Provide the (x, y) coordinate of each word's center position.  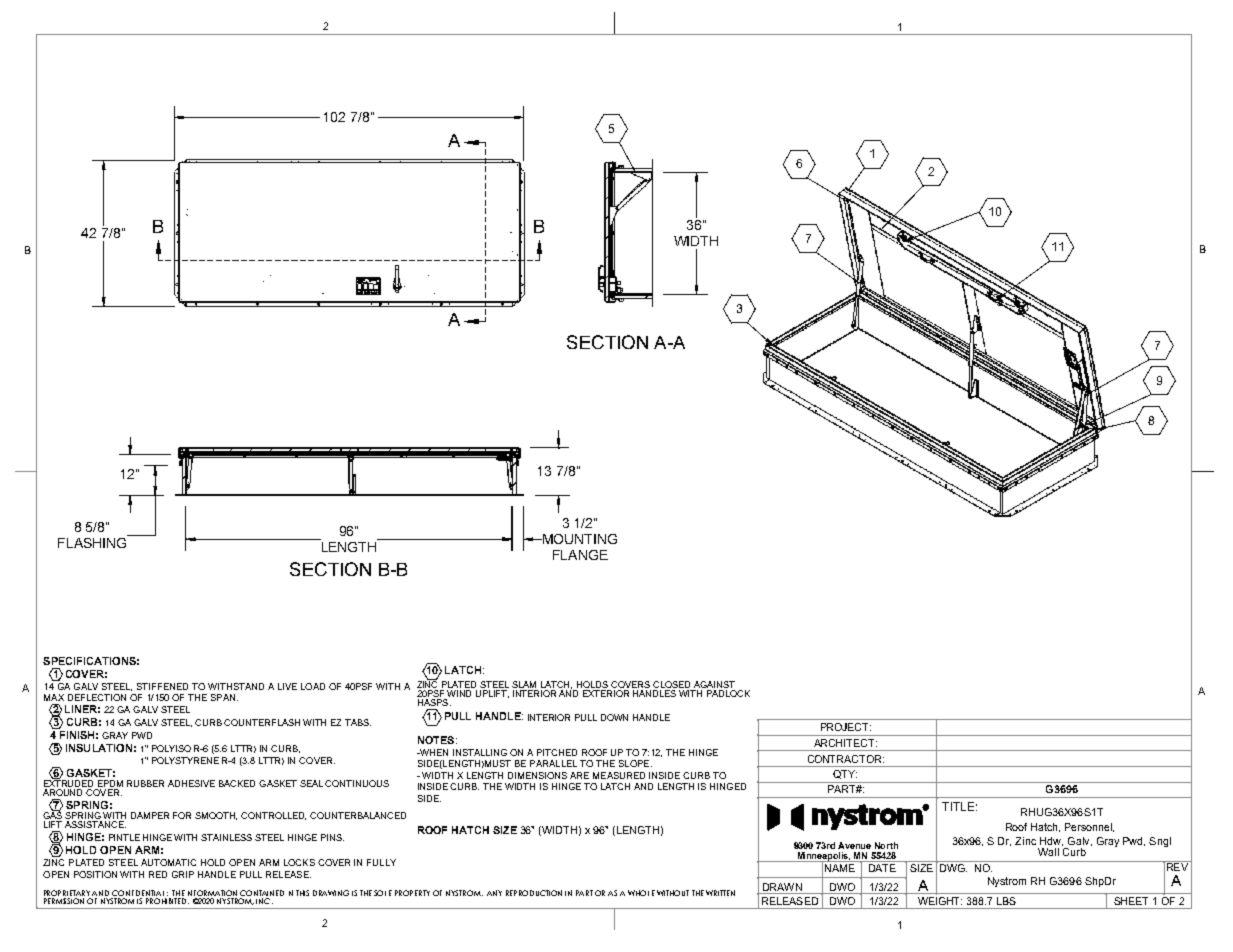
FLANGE (580, 555)
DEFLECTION (97, 697)
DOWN (614, 717)
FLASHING (93, 541)
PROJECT (846, 727)
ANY (494, 893)
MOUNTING (579, 539)
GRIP (183, 874)
